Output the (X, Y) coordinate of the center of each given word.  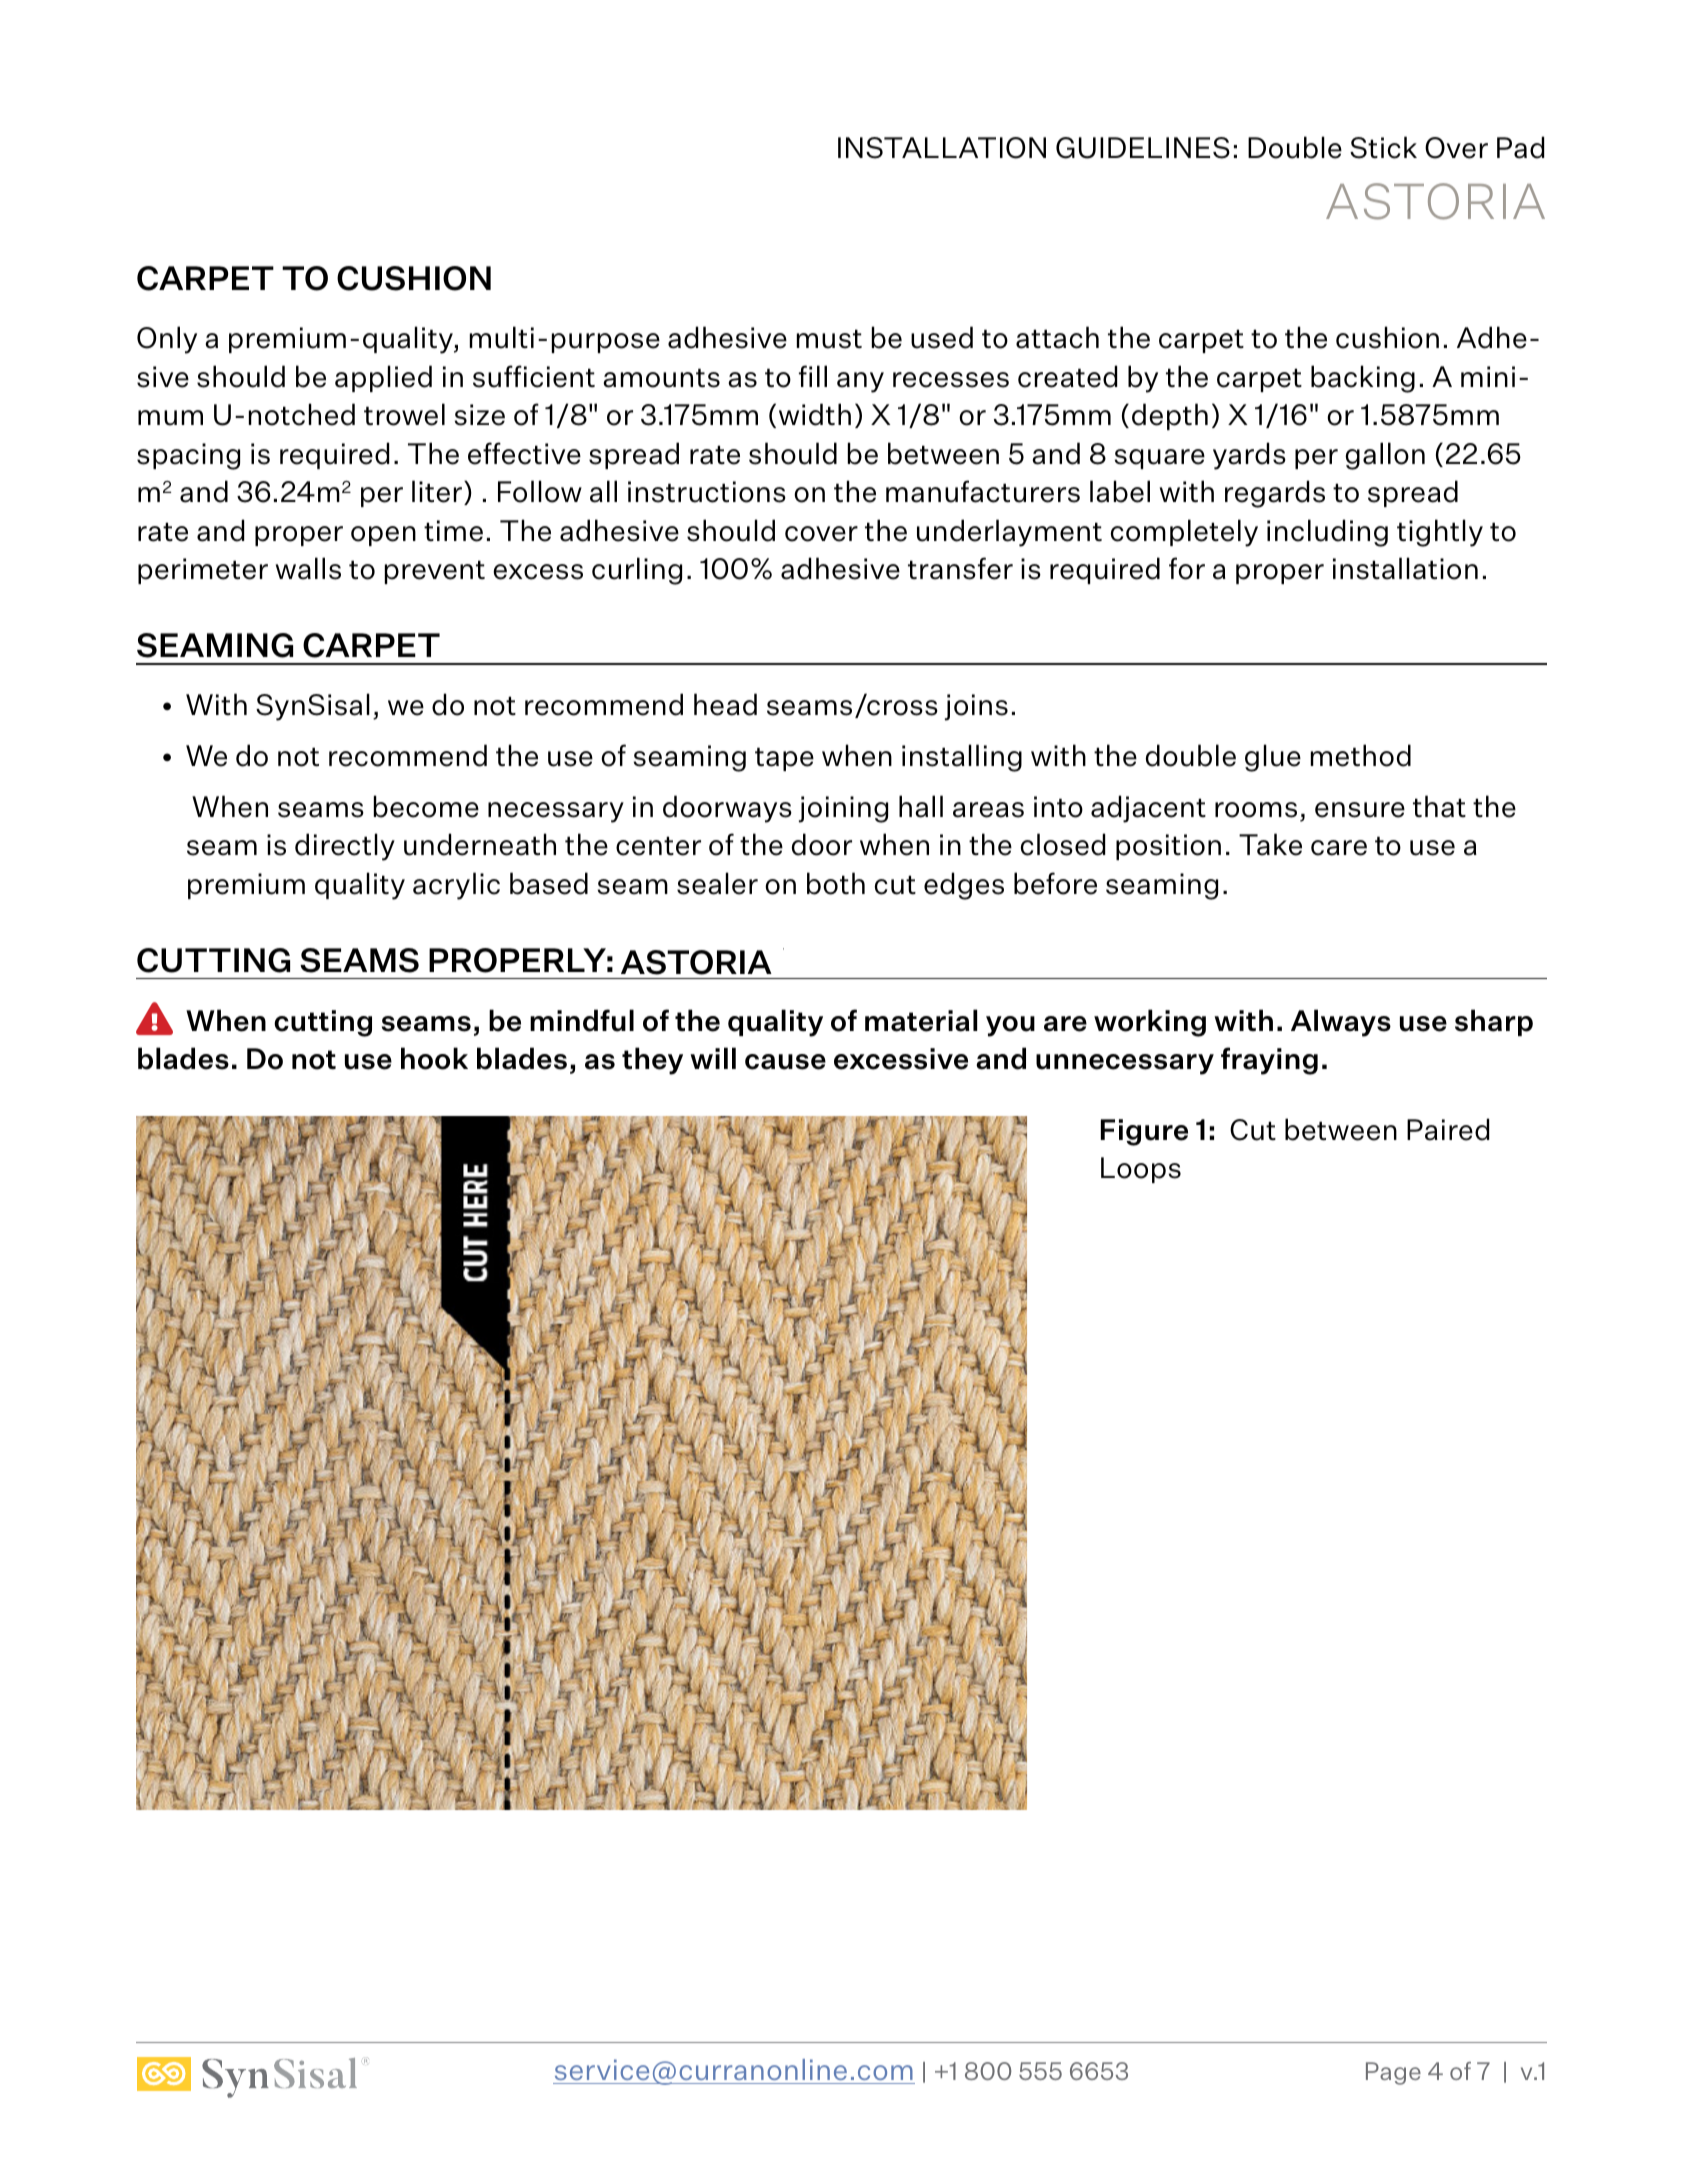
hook (434, 1058)
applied (383, 378)
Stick (1383, 147)
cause (785, 1062)
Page (1393, 2073)
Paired (1448, 1129)
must (829, 339)
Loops (1141, 1170)
